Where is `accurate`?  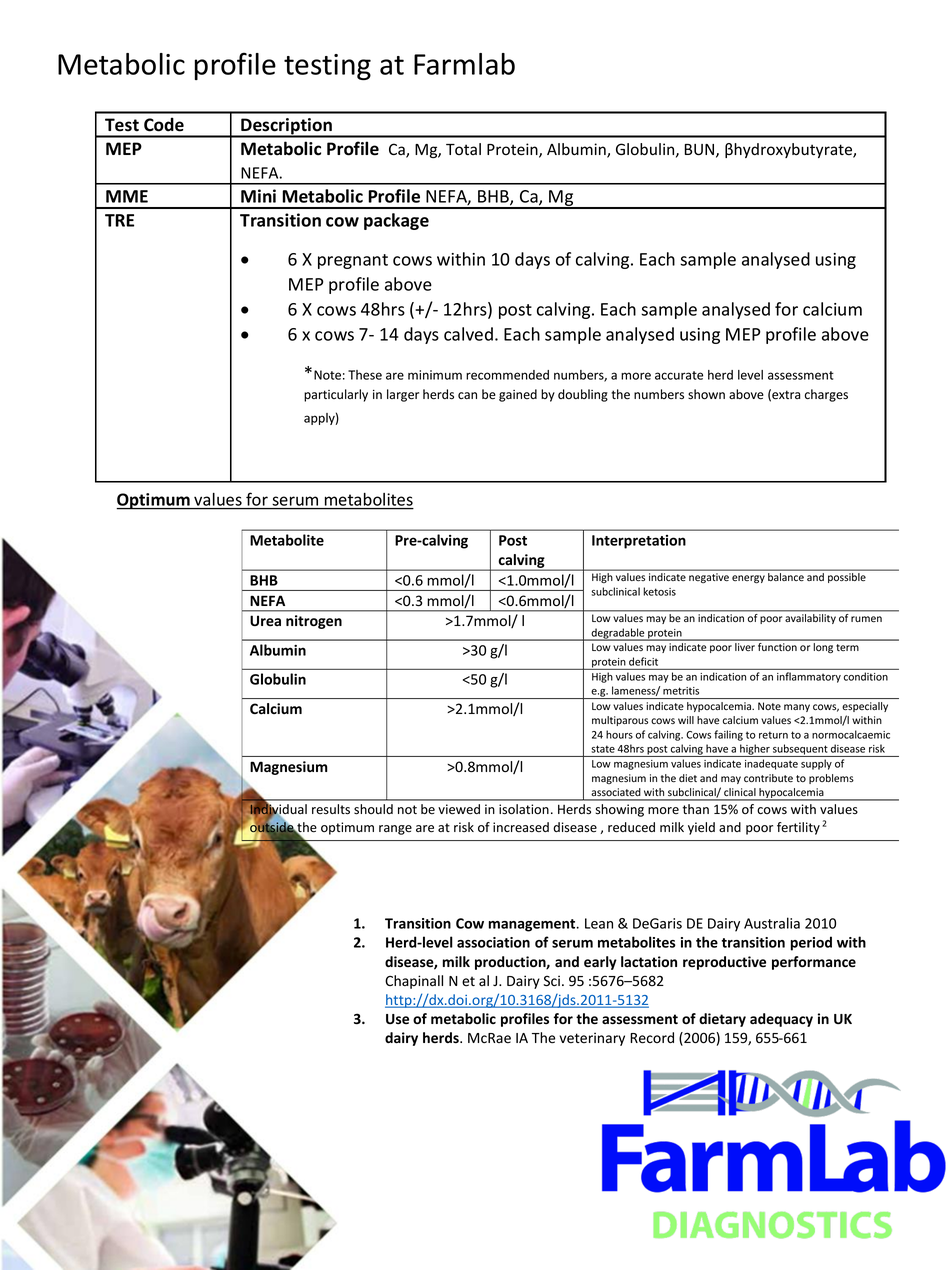 accurate is located at coordinates (679, 375).
